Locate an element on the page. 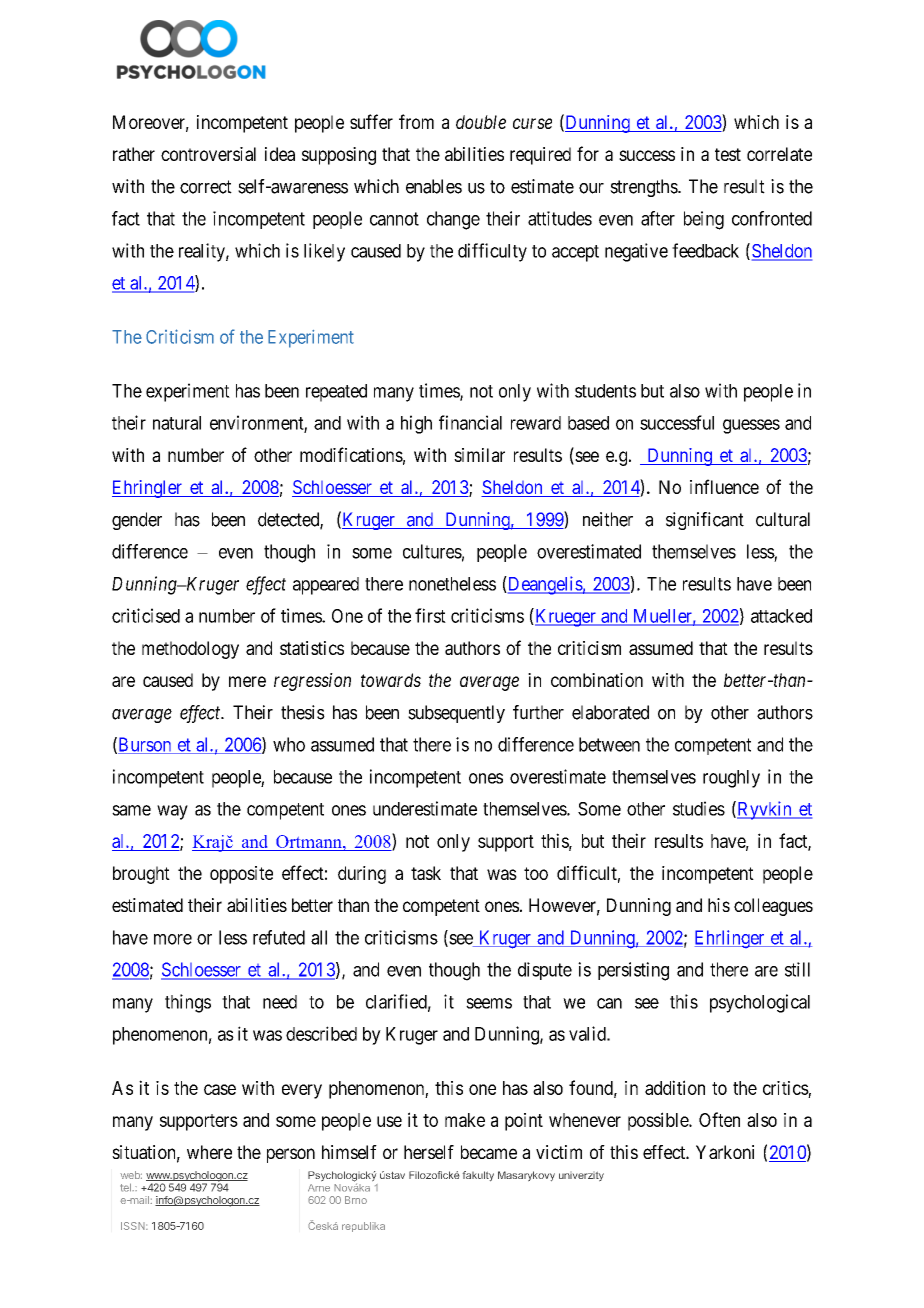 The image size is (924, 1308). test is located at coordinates (728, 154).
